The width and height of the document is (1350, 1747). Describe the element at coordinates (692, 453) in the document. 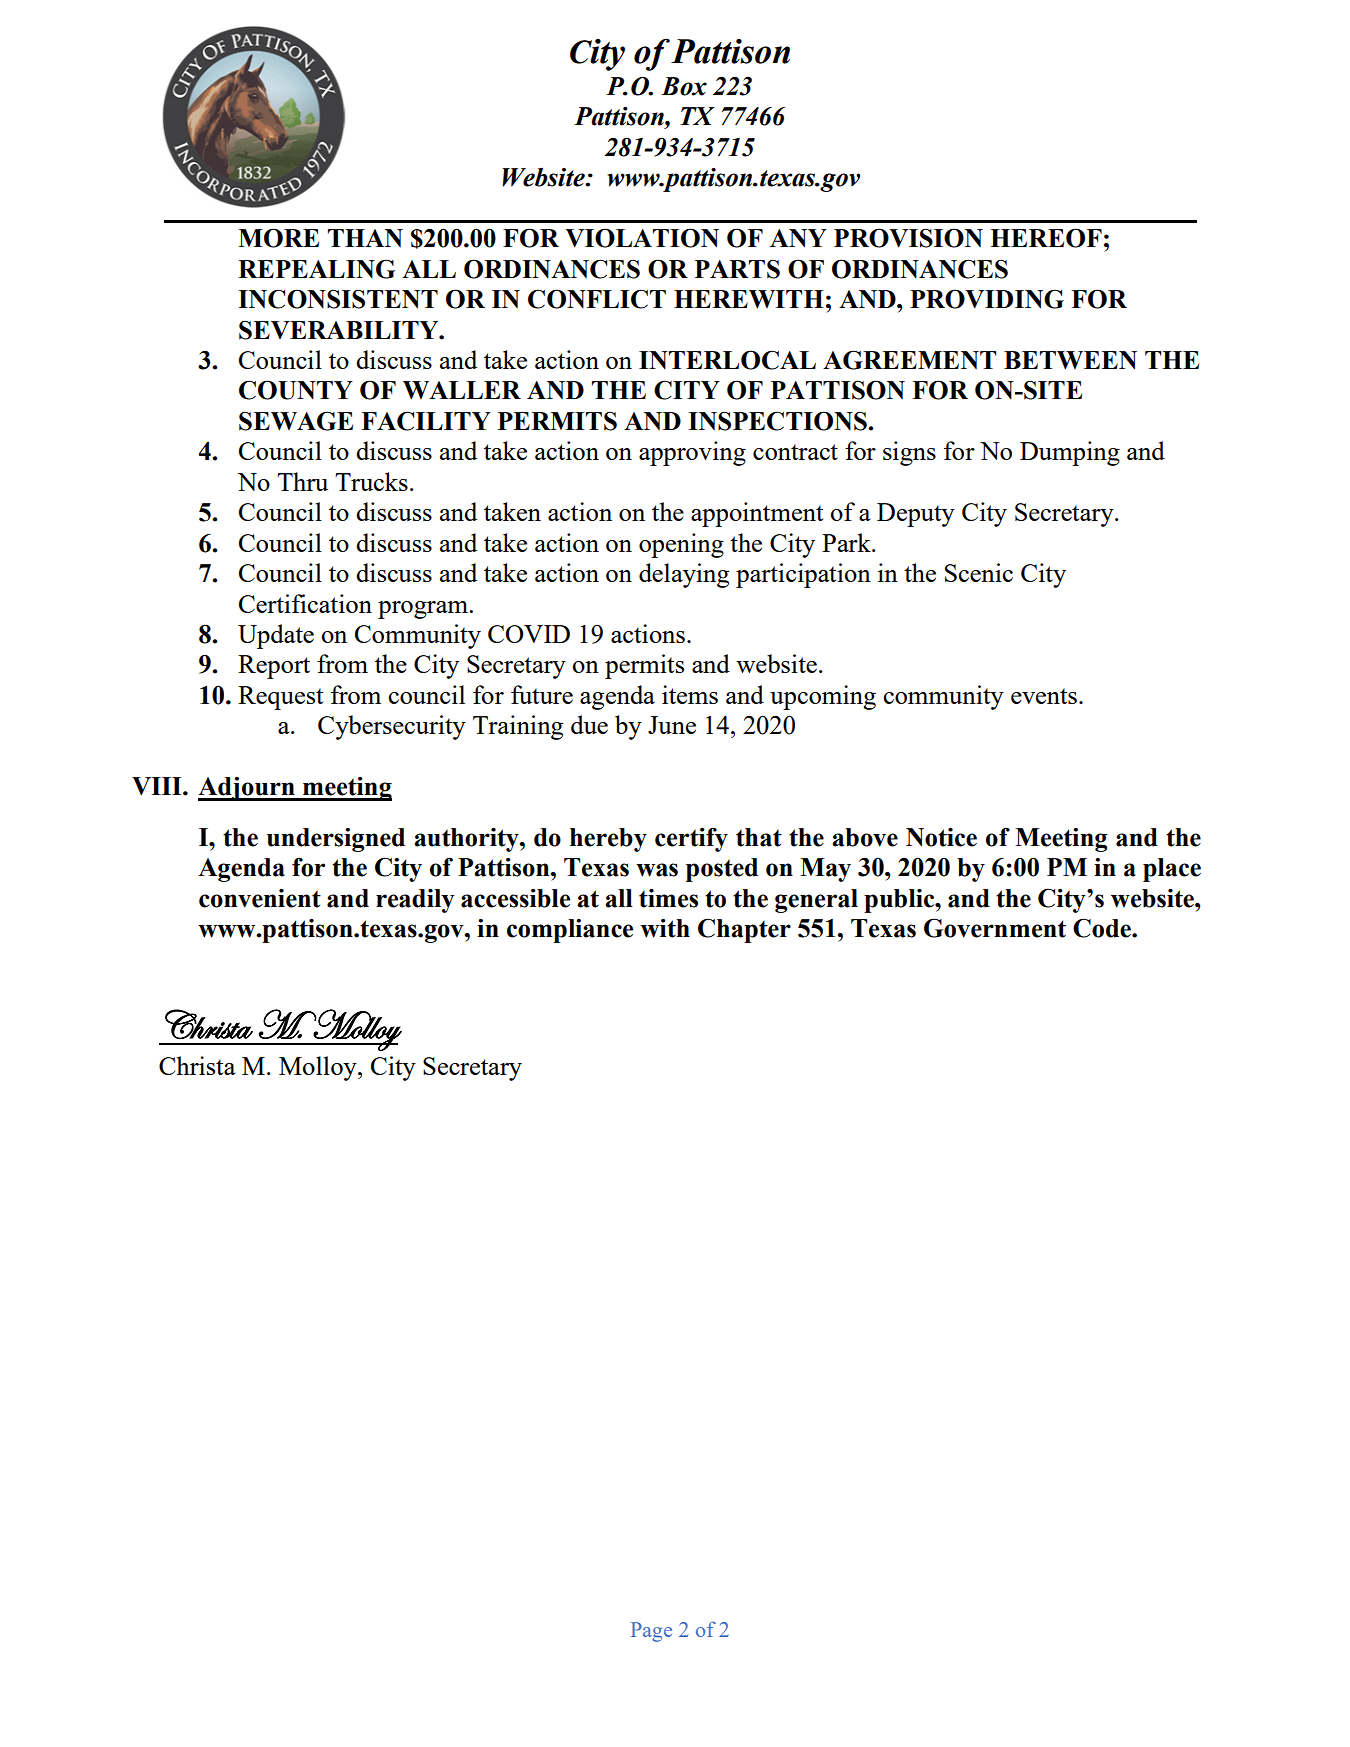

I see `approving` at that location.
